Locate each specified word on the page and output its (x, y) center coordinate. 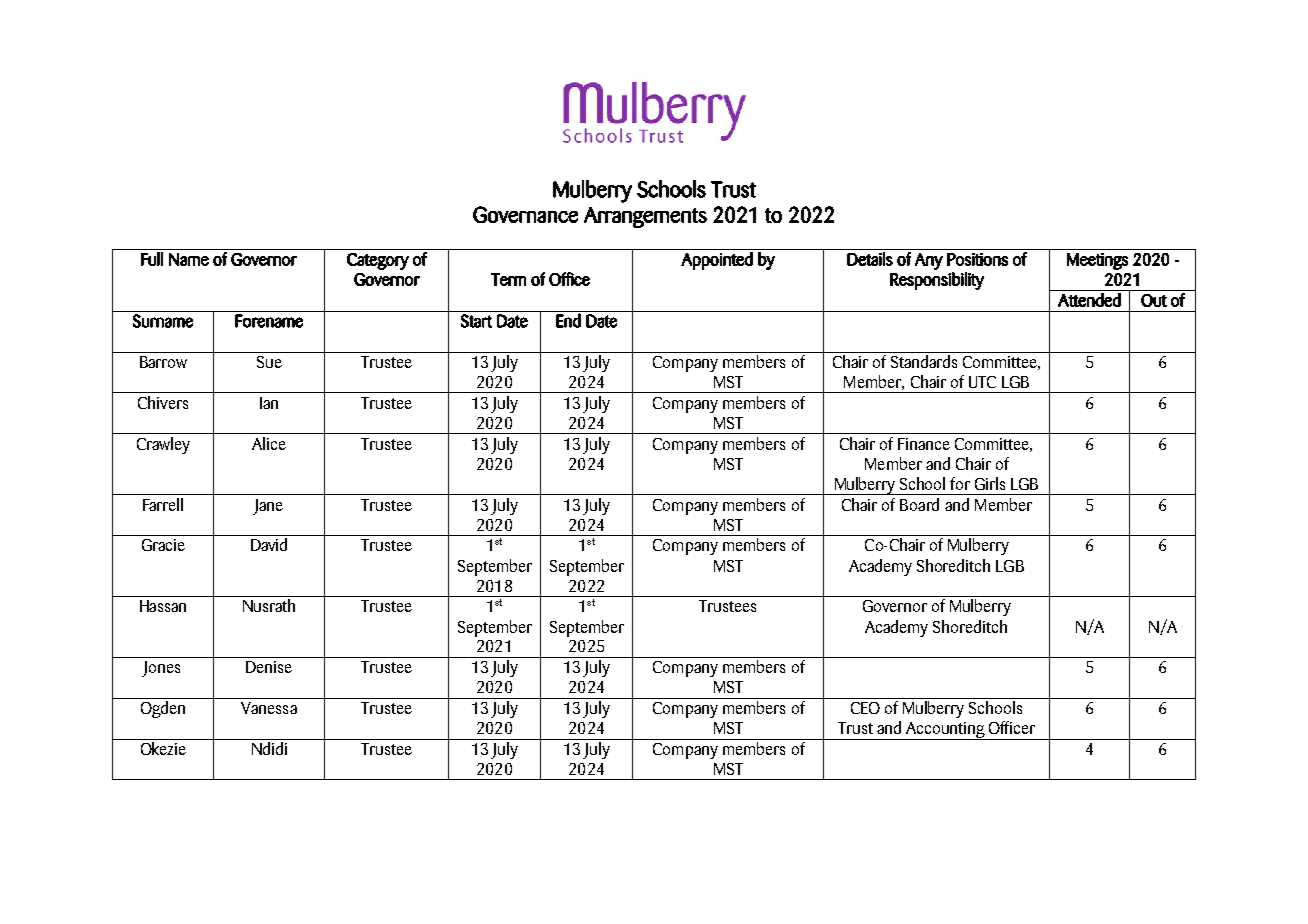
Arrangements (645, 217)
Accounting (945, 731)
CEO (865, 708)
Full (152, 259)
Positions (977, 259)
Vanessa (269, 708)
